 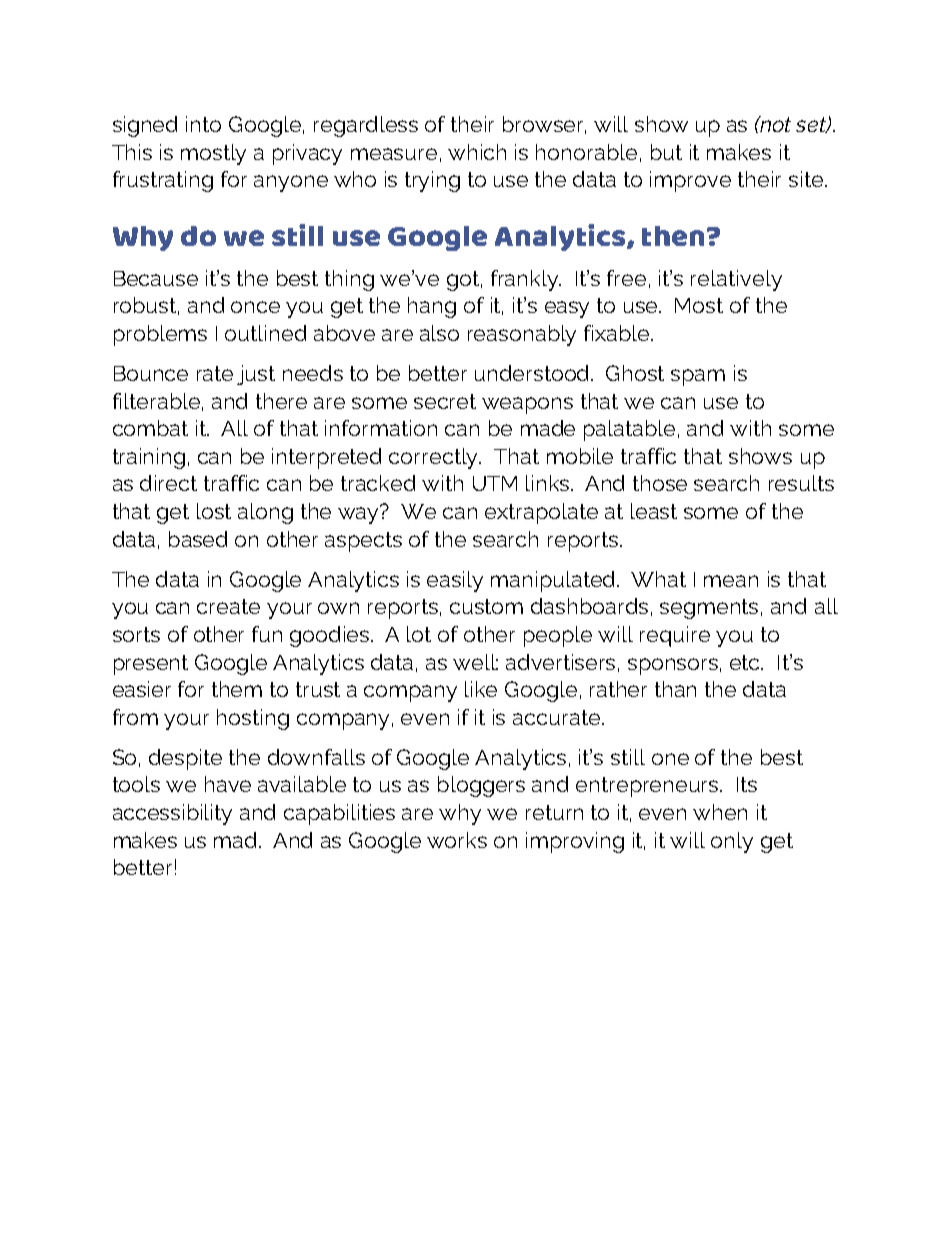 What do you see at coordinates (533, 373) in the screenshot?
I see `understood` at bounding box center [533, 373].
